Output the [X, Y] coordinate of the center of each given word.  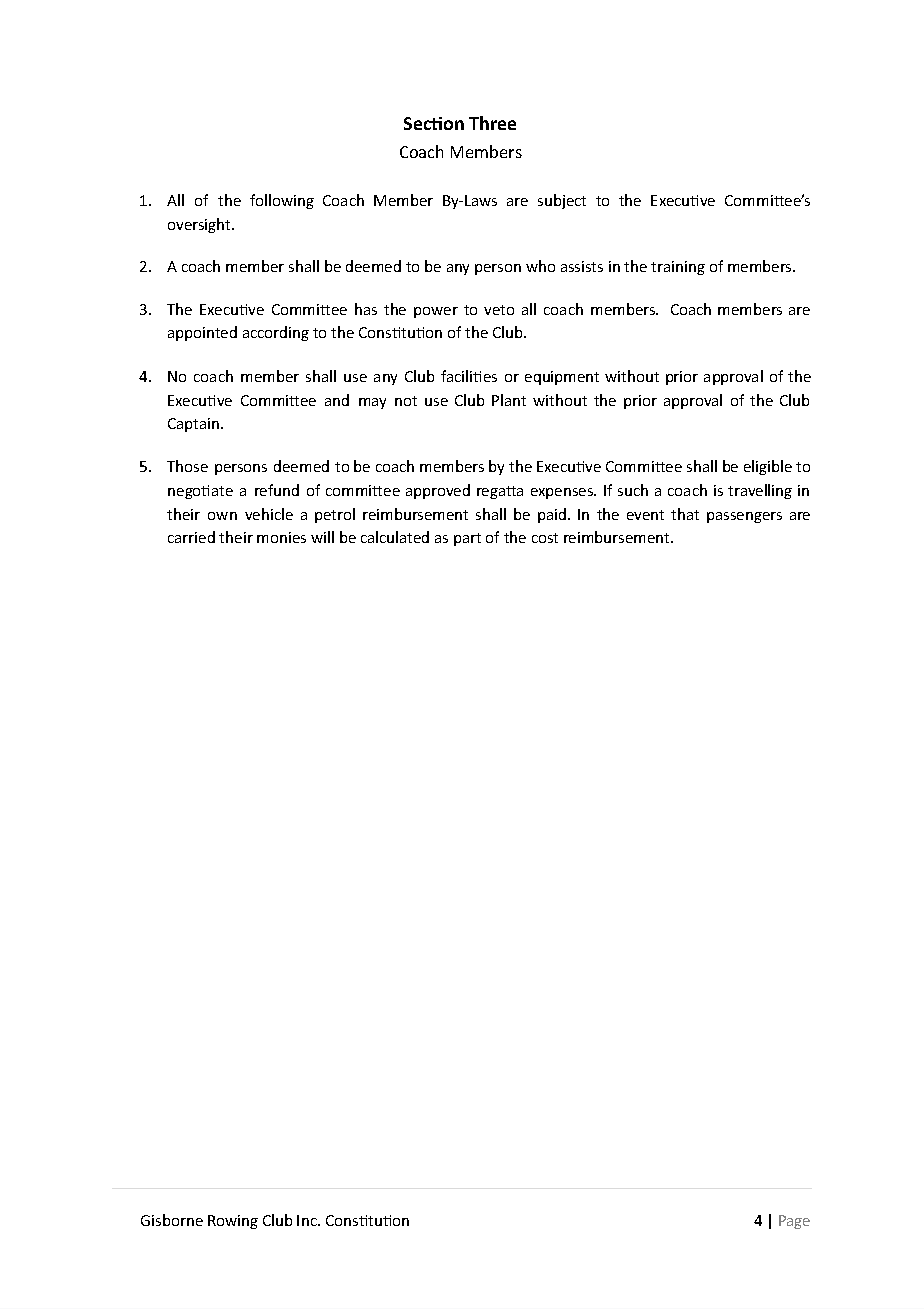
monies [281, 537]
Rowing [233, 1222]
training [678, 268]
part [467, 539]
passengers [744, 517]
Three [492, 123]
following [282, 201]
